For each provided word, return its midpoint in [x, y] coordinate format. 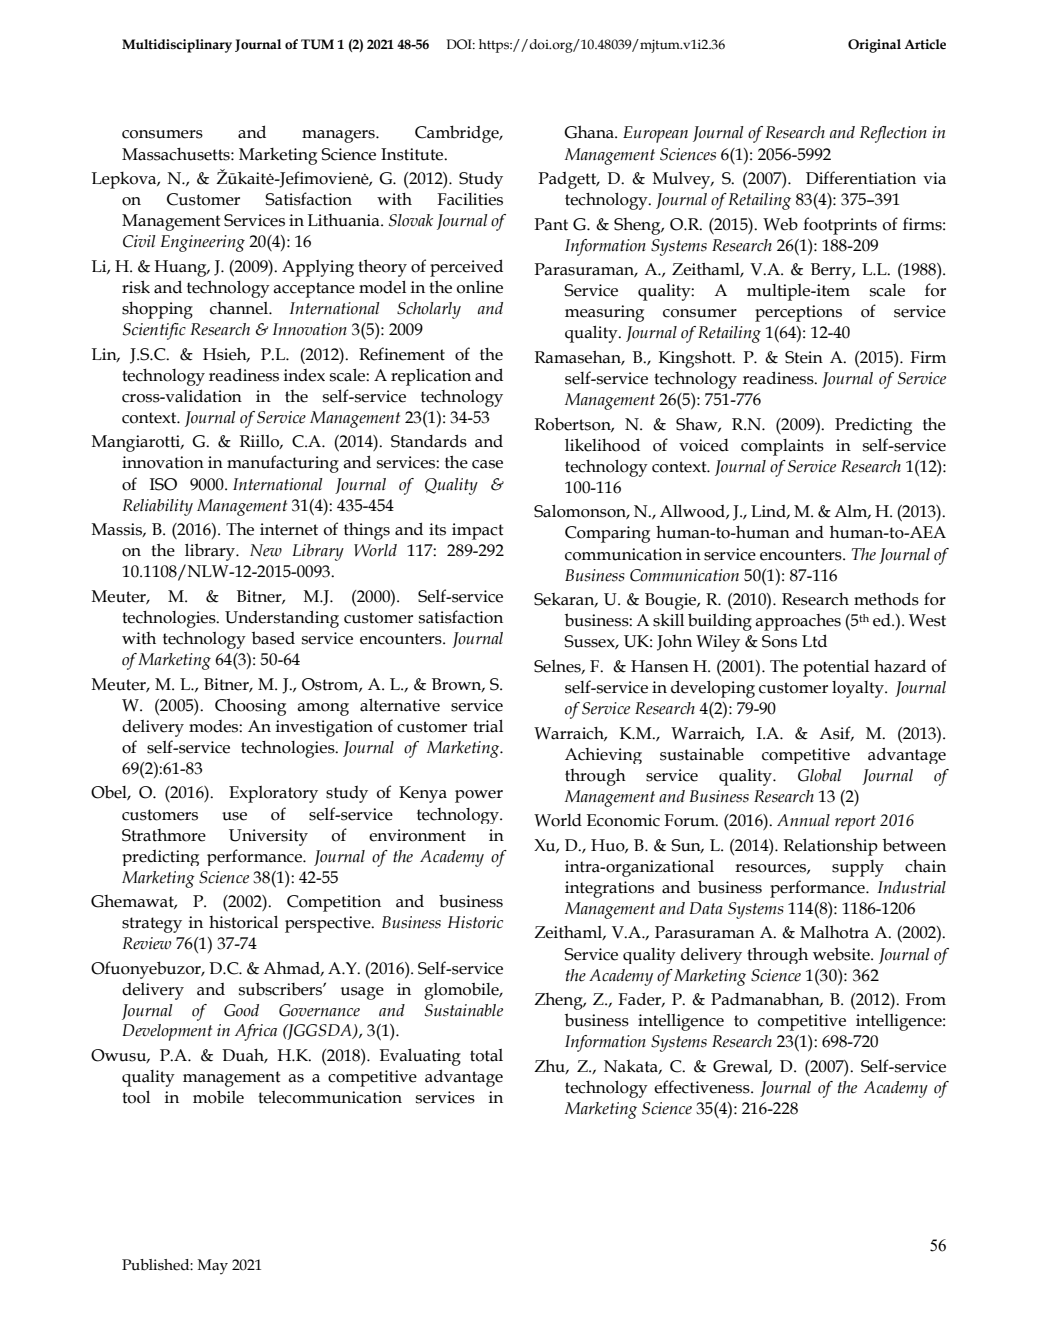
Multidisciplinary [177, 46]
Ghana [590, 132]
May [213, 1267]
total [486, 1055]
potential [836, 668]
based [273, 638]
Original [874, 46]
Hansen [660, 666]
